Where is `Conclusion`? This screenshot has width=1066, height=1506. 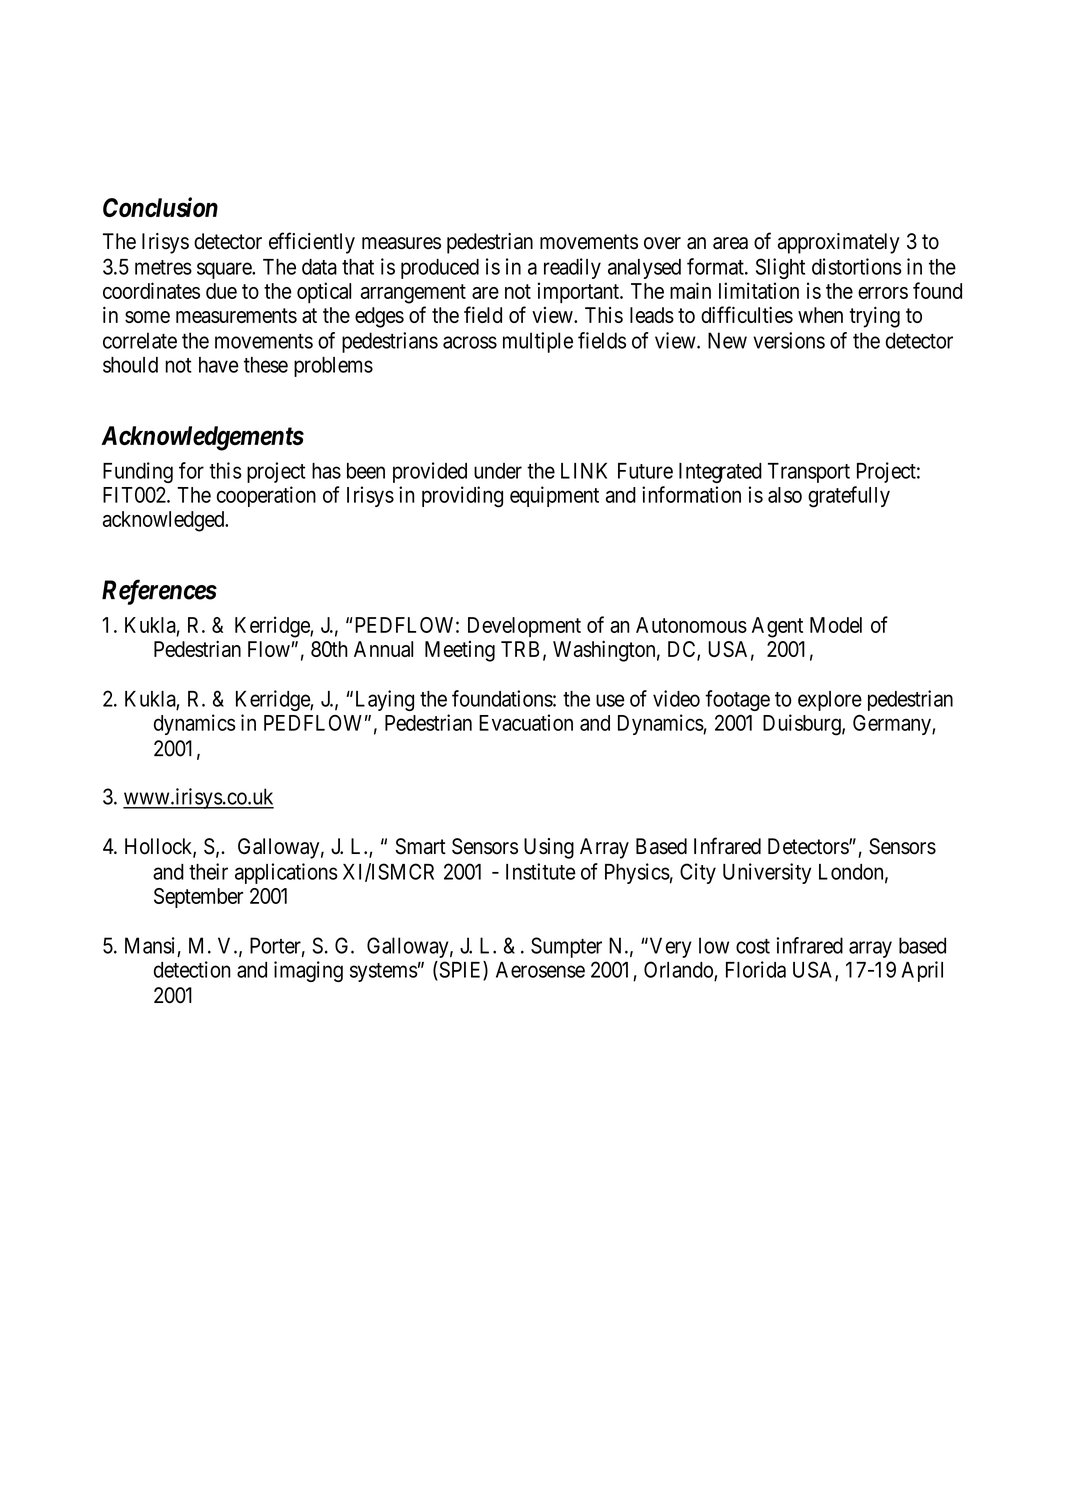
Conclusion is located at coordinates (160, 207).
